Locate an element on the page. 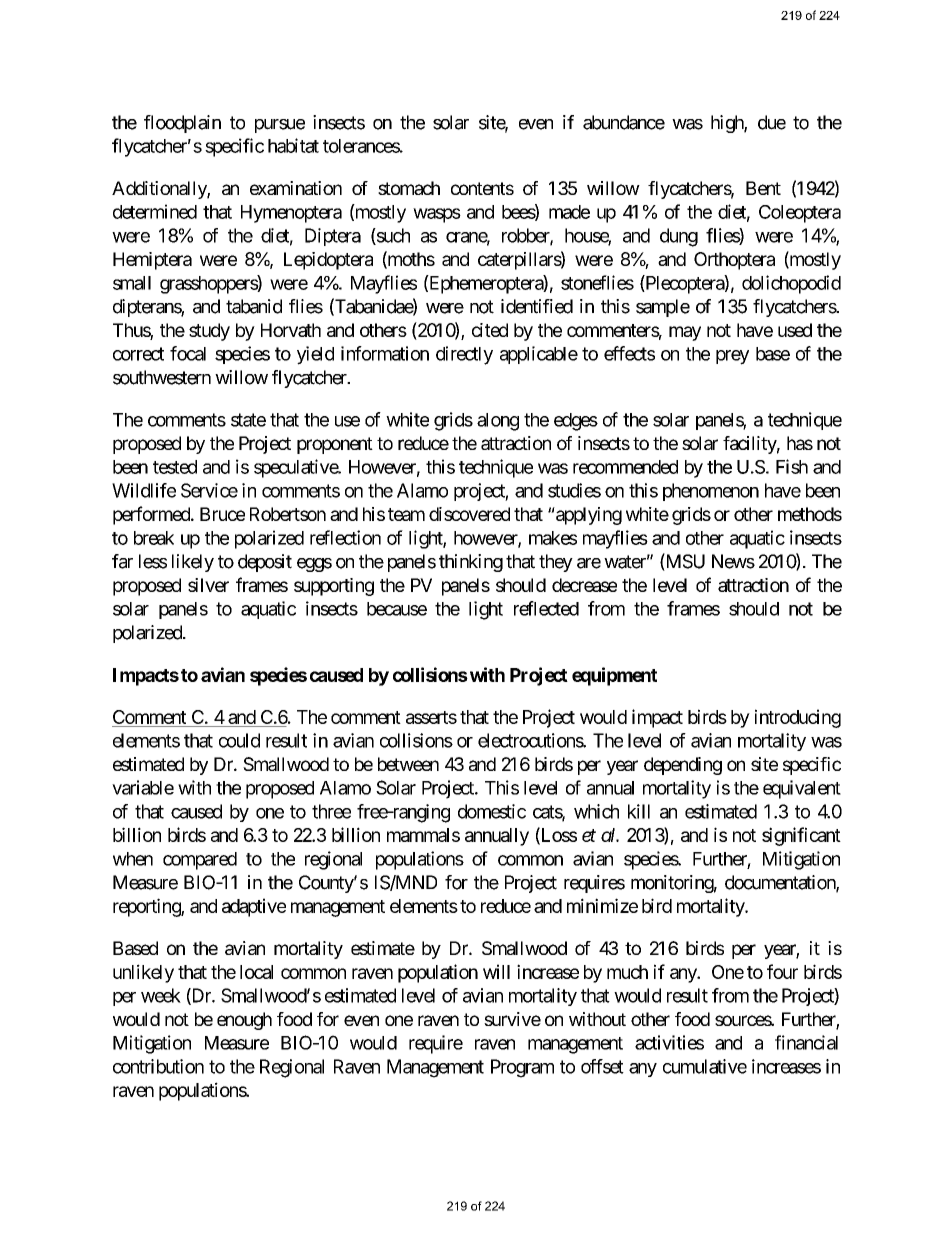 This image has width=952, height=1233. Program is located at coordinates (522, 1068).
